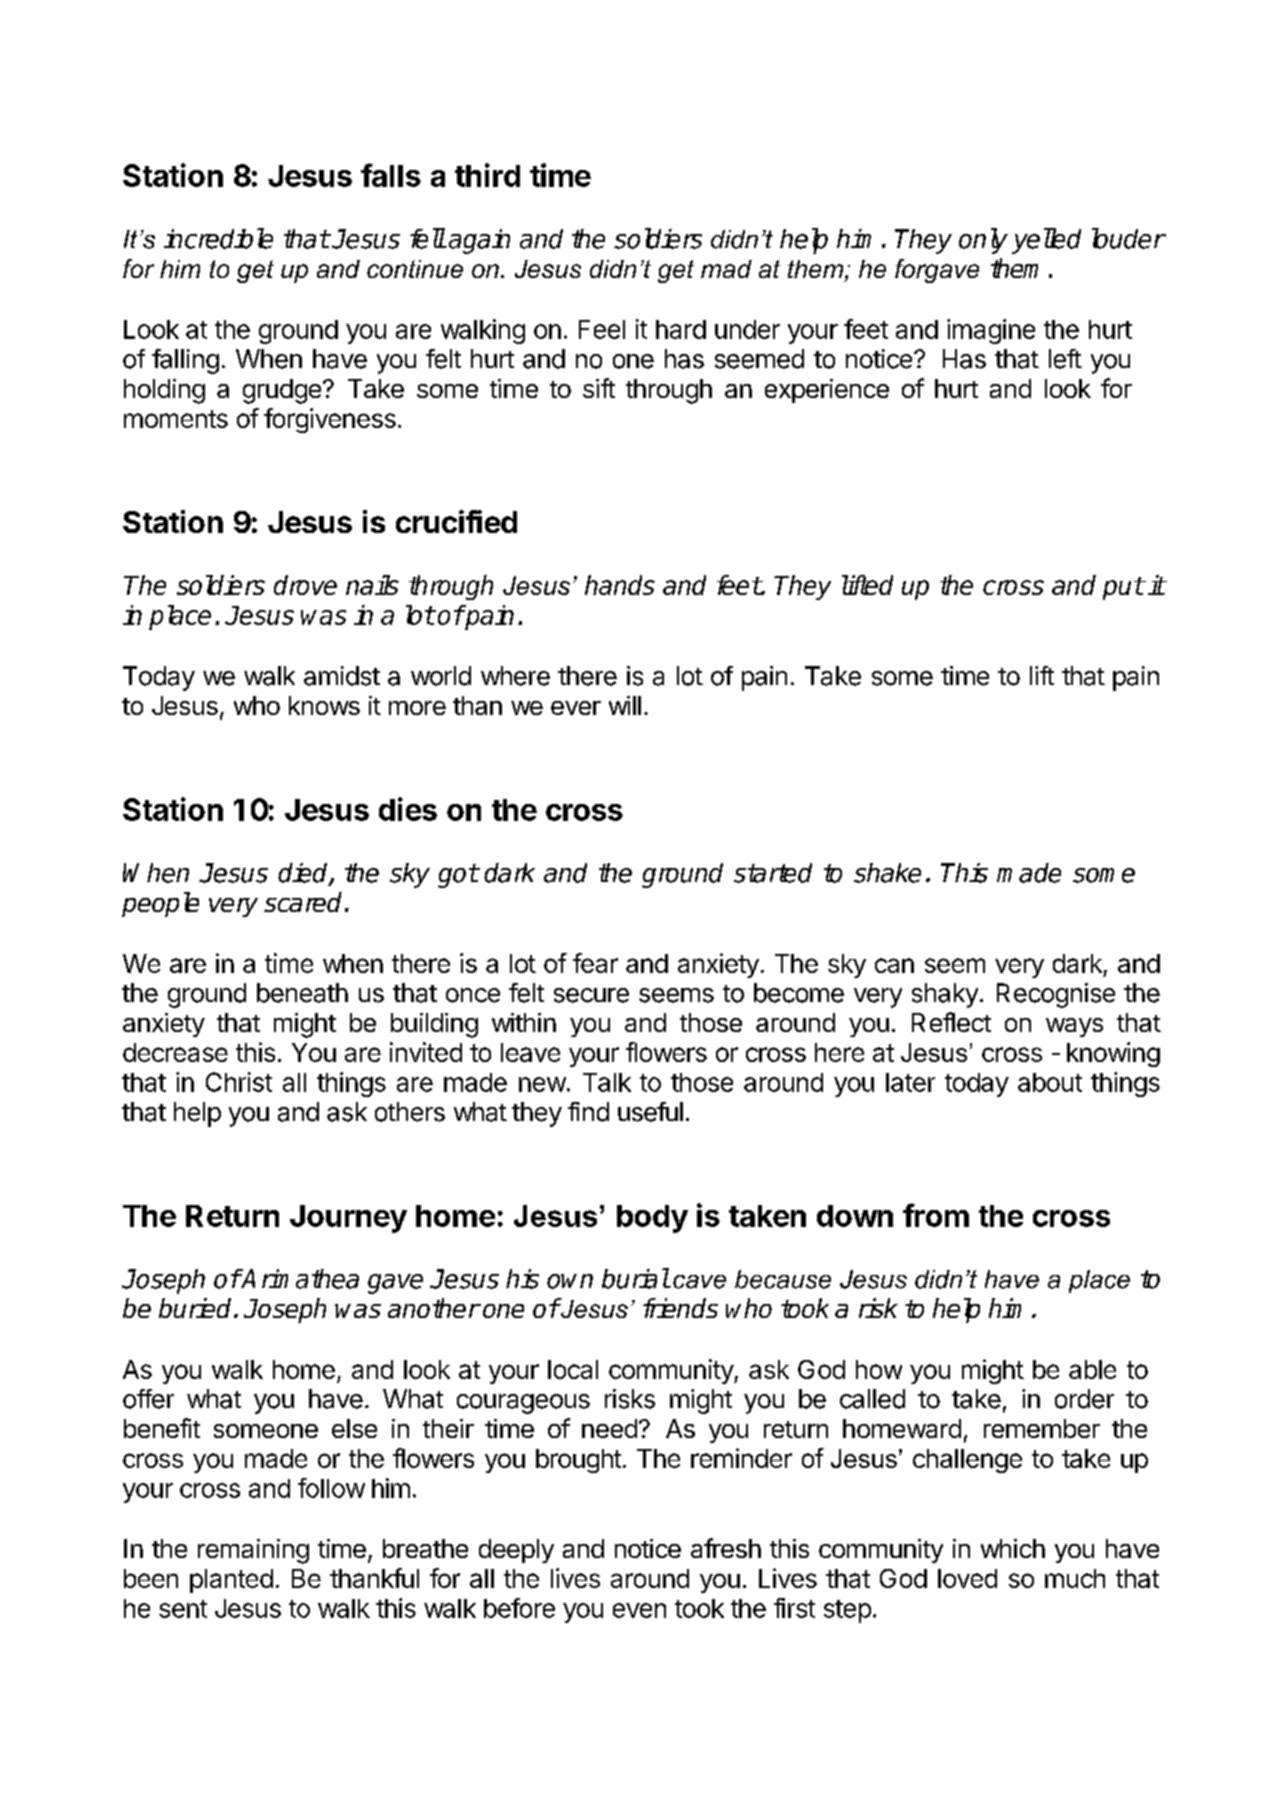 Image resolution: width=1282 pixels, height=1812 pixels. I want to click on scared, so click(303, 902).
